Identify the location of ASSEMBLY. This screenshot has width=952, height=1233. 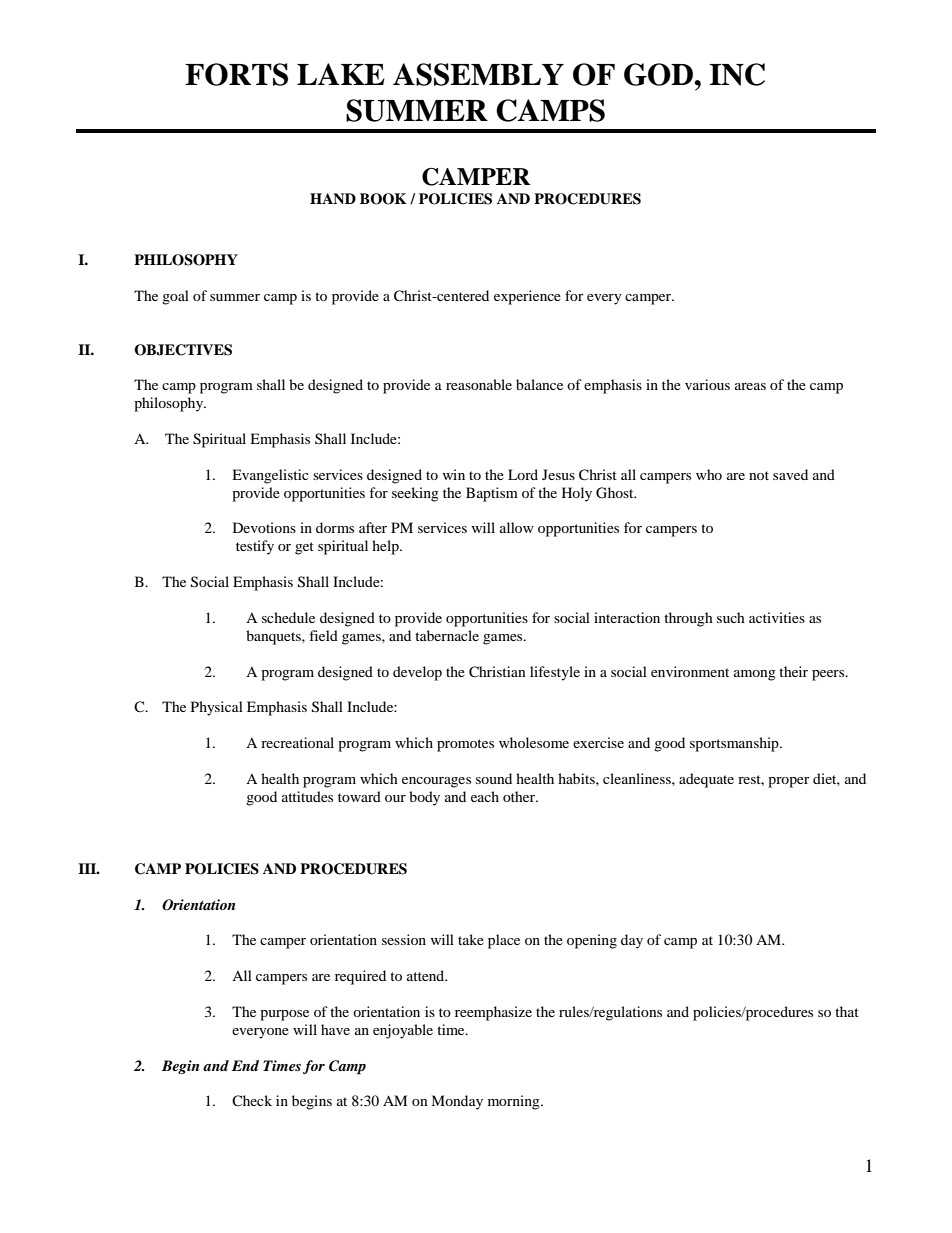
(478, 74).
